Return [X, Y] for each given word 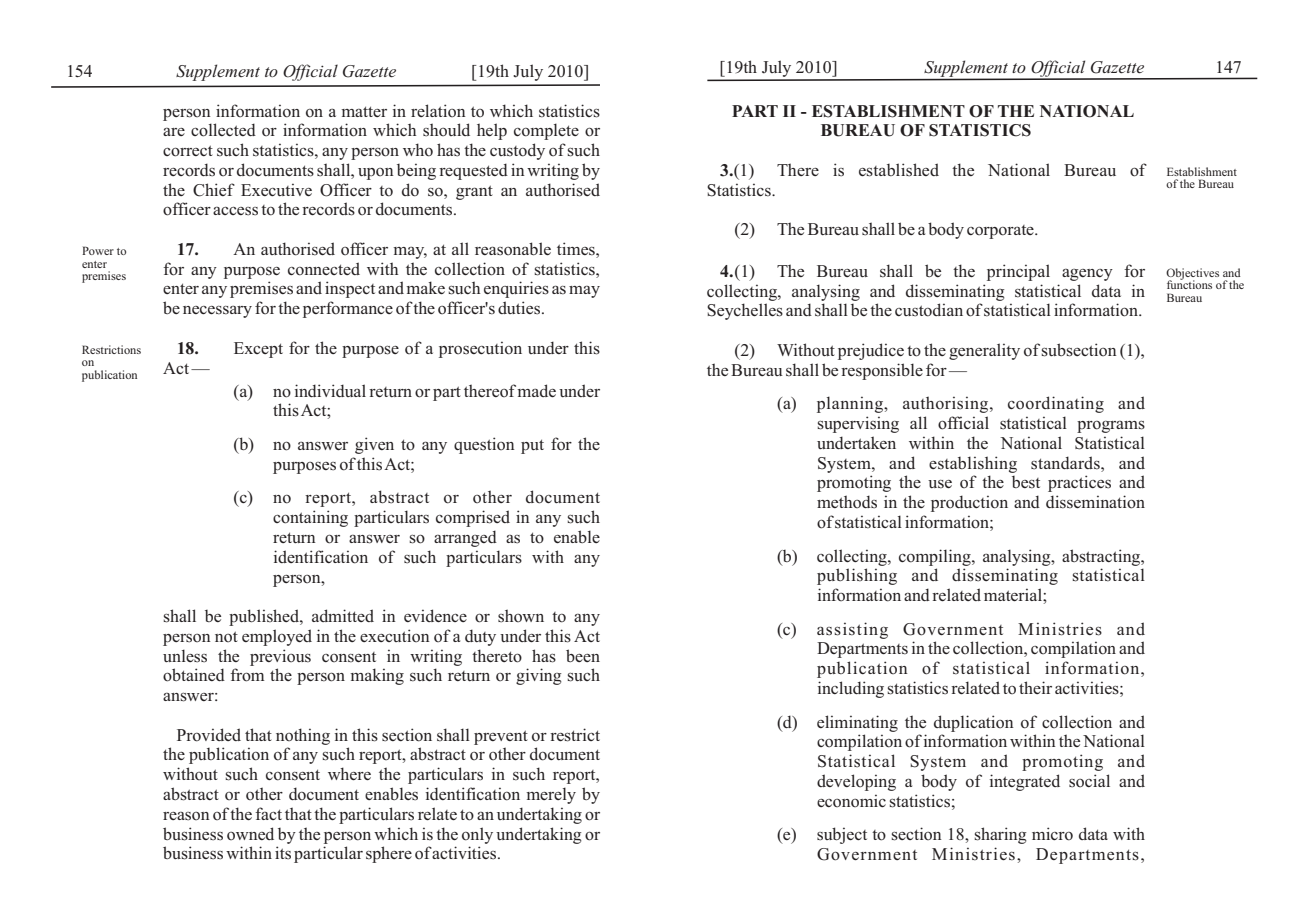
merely [551, 795]
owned [250, 833]
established [899, 170]
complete [546, 131]
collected [223, 130]
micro [1052, 834]
